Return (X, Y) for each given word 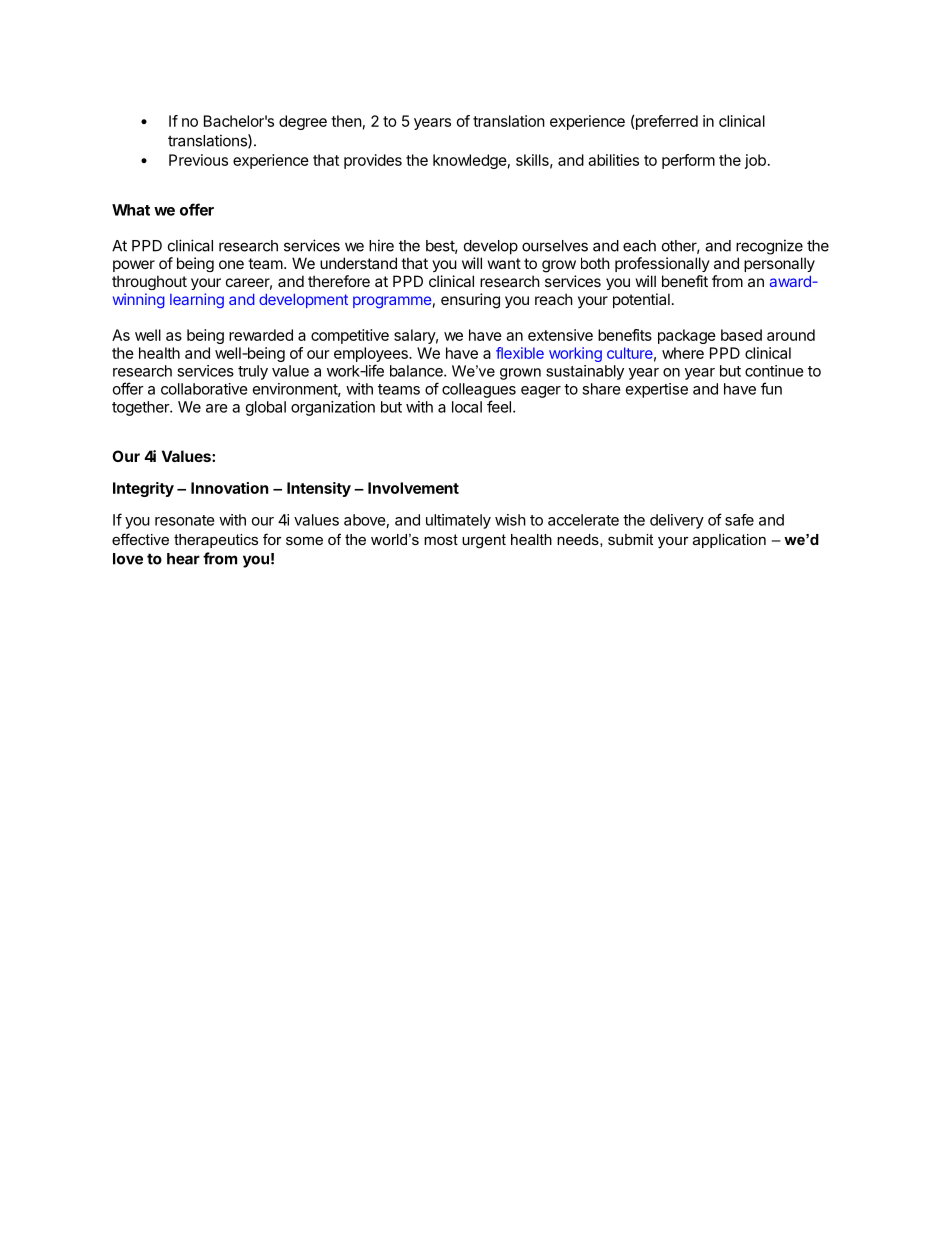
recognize (769, 247)
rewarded (261, 335)
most (441, 539)
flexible (520, 353)
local (467, 407)
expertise (657, 390)
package (687, 336)
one (231, 264)
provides (373, 161)
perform (688, 161)
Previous (198, 160)
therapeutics (216, 541)
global (266, 408)
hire (381, 245)
